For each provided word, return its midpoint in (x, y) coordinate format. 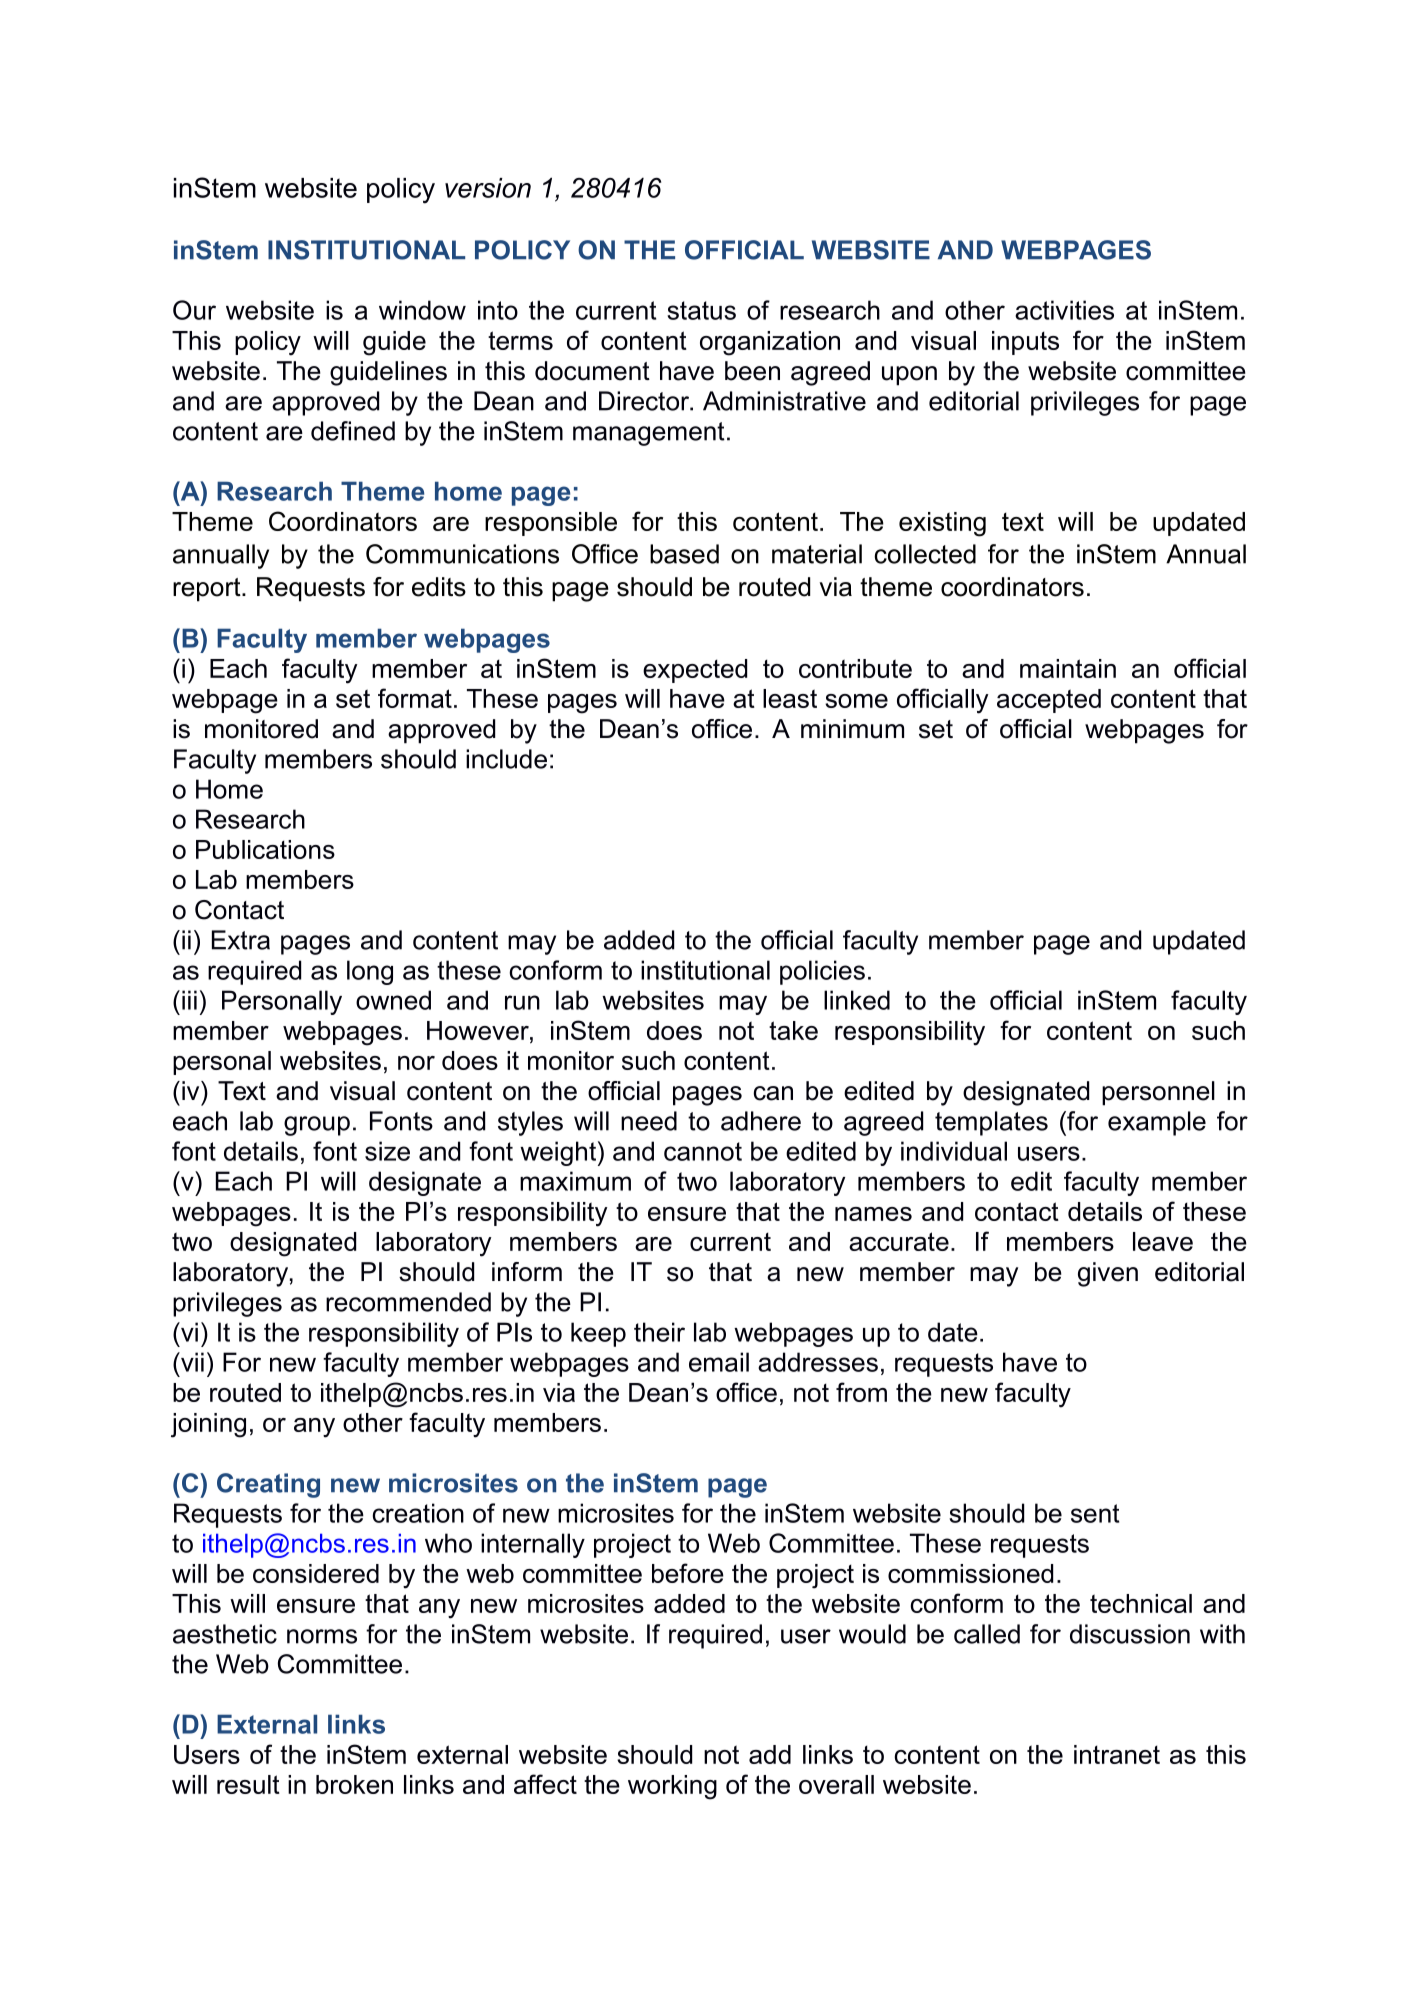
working (672, 1787)
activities (1064, 310)
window (422, 310)
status (701, 310)
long (370, 972)
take (793, 1030)
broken (354, 1784)
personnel (1158, 1093)
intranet (1117, 1754)
